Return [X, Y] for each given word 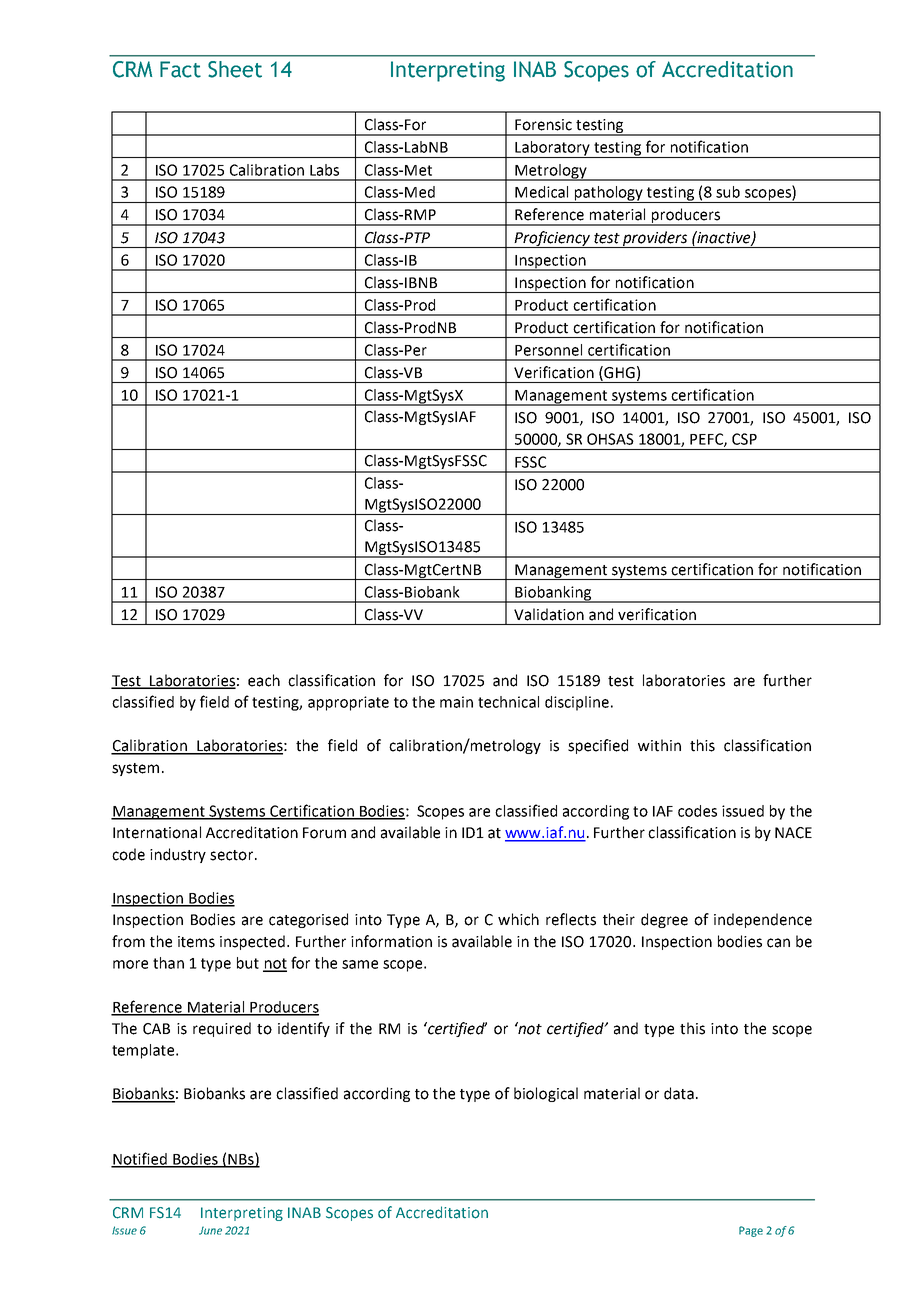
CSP [744, 439]
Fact [180, 69]
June [210, 1230]
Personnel [548, 350]
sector [233, 855]
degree [664, 920]
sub [728, 192]
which [518, 919]
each [264, 680]
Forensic [543, 125]
